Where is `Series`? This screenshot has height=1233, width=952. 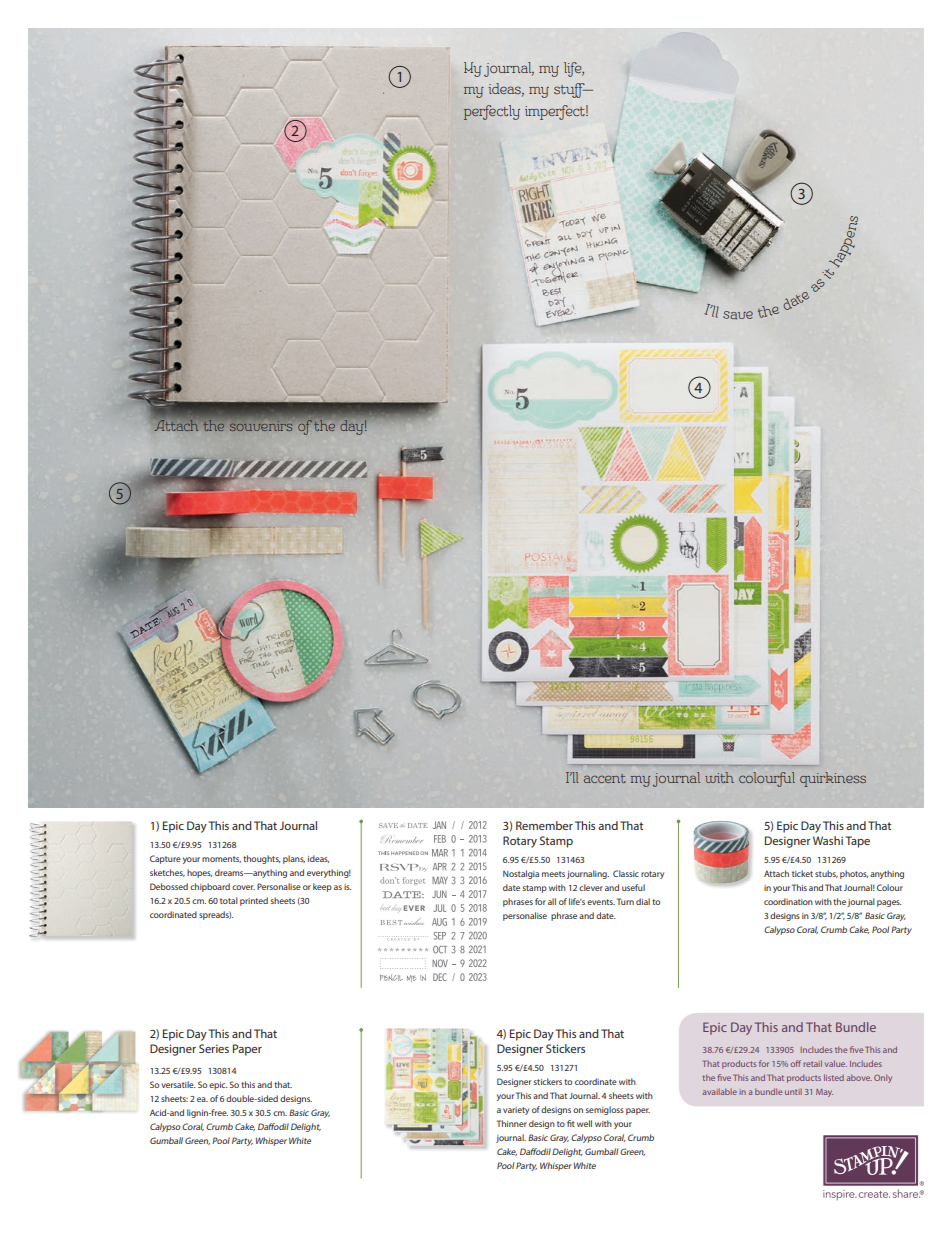 Series is located at coordinates (214, 1048).
